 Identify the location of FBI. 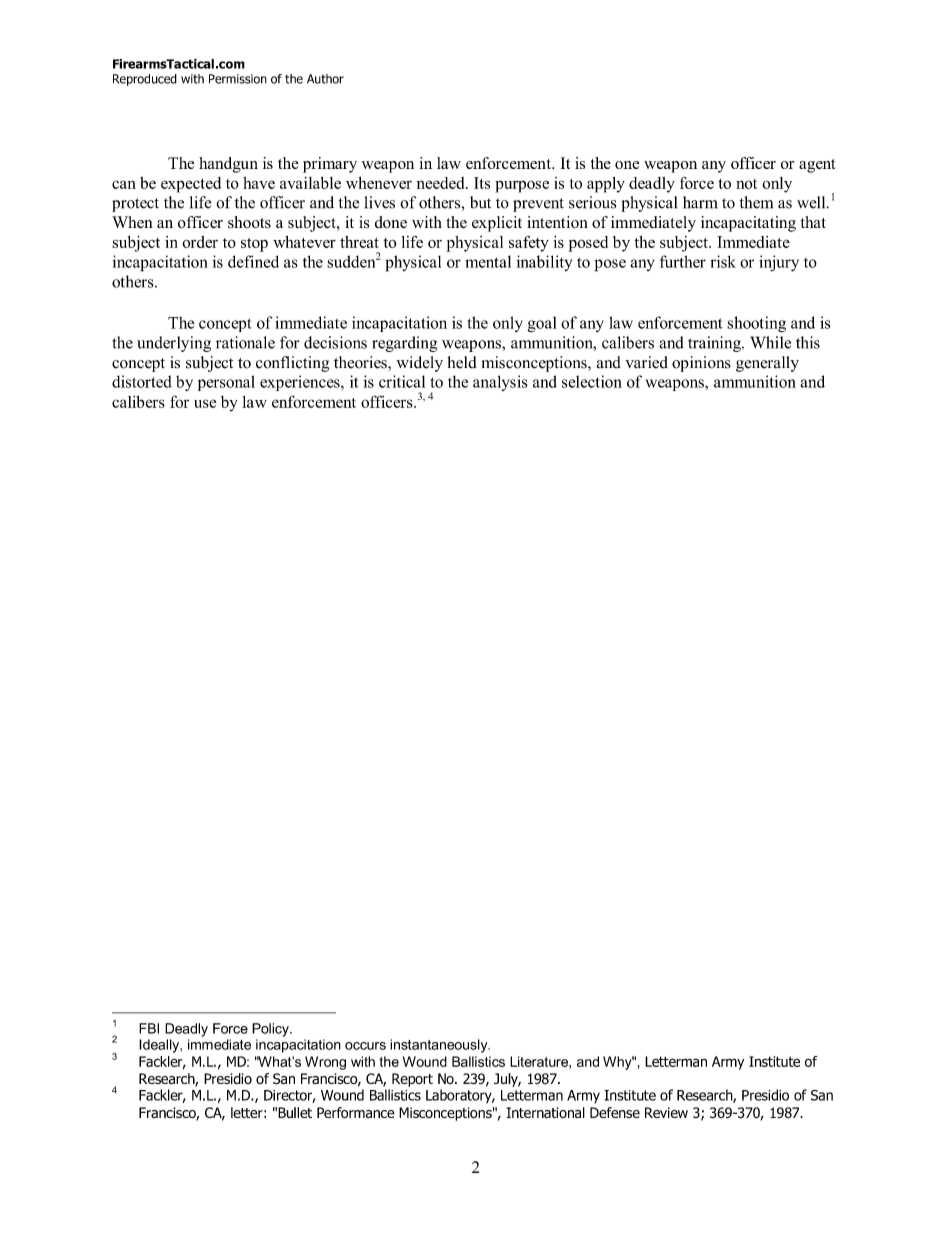
(149, 1028).
